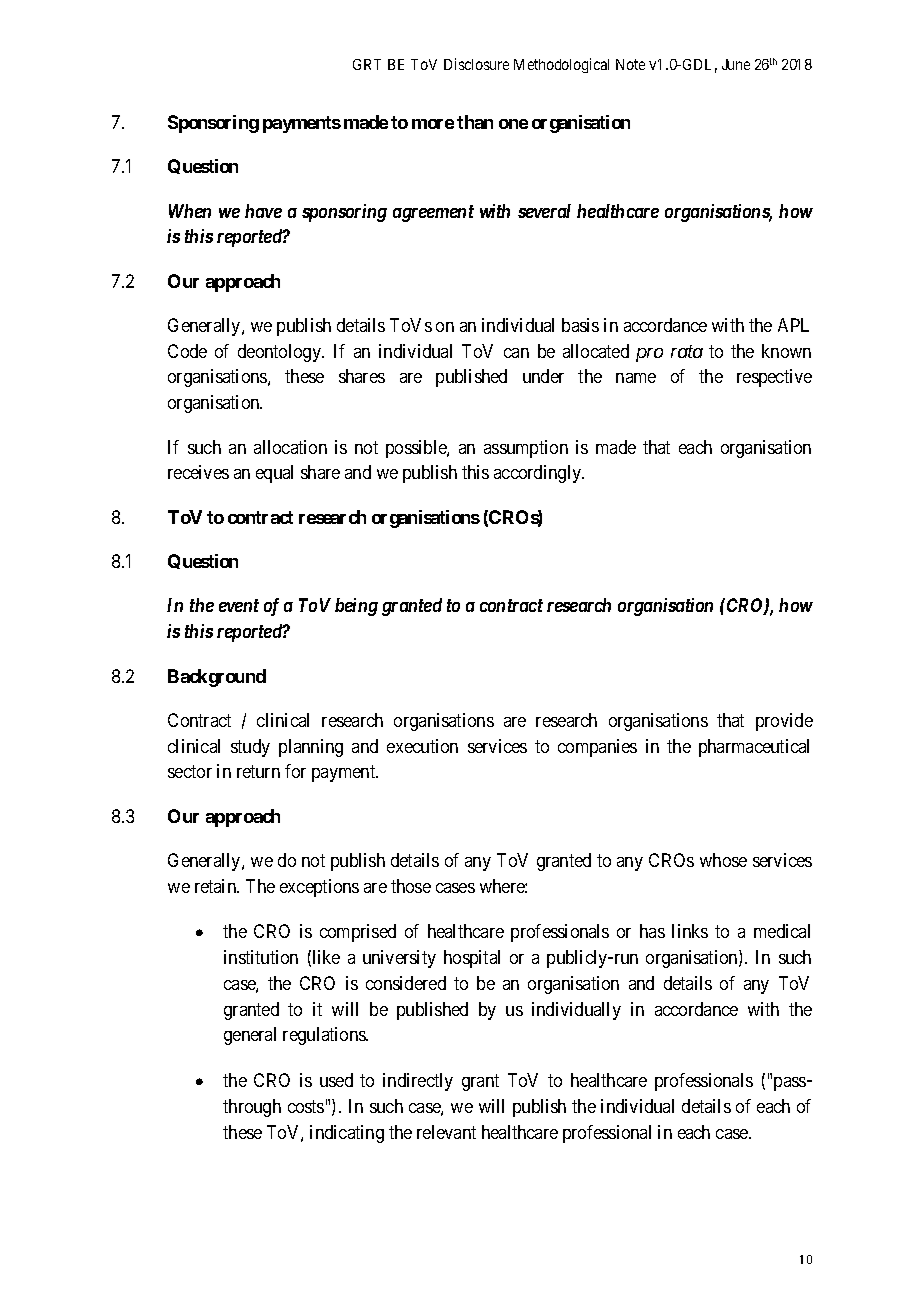 This screenshot has height=1308, width=924. I want to click on event, so click(239, 605).
